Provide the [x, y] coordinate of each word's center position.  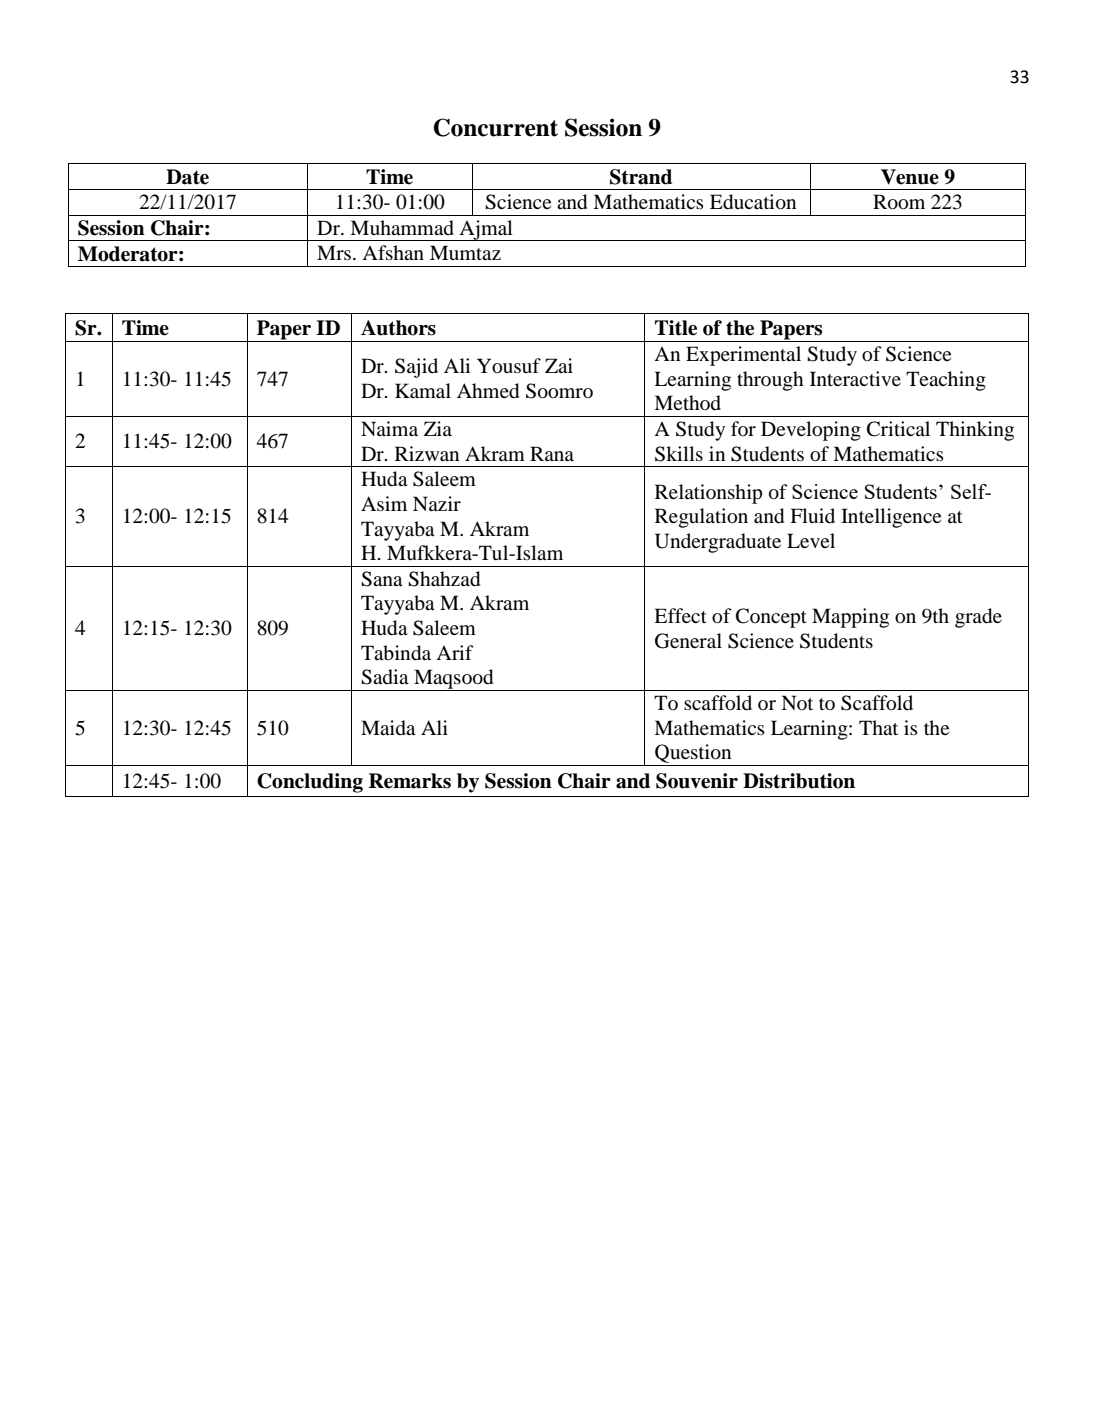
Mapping [850, 618]
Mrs [334, 253]
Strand [641, 177]
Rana [552, 453]
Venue [910, 177]
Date [187, 177]
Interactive [855, 379]
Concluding [310, 783]
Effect [680, 616]
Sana [382, 579]
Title [676, 328]
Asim [384, 504]
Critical [898, 429]
